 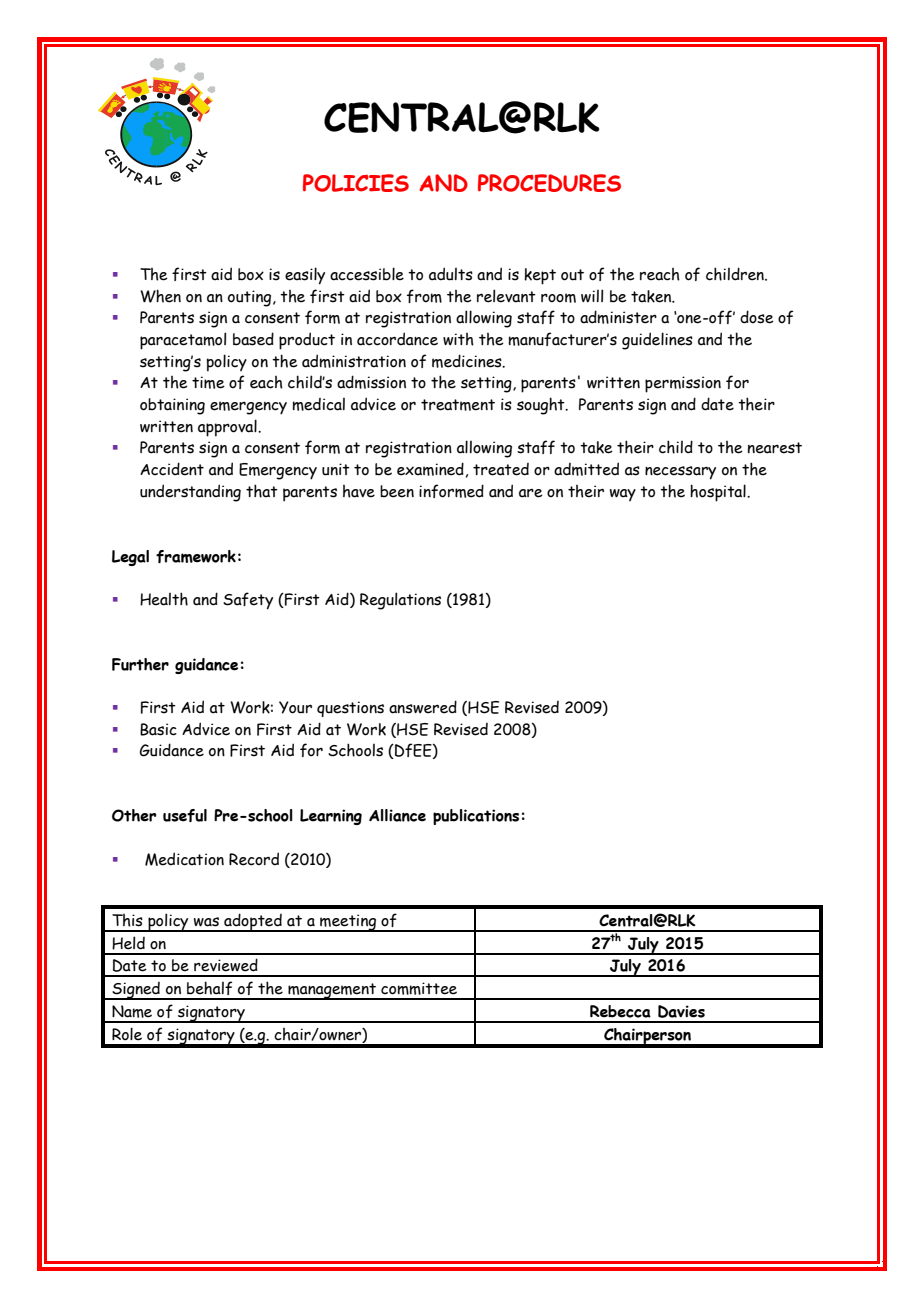 I want to click on committee, so click(x=419, y=988).
